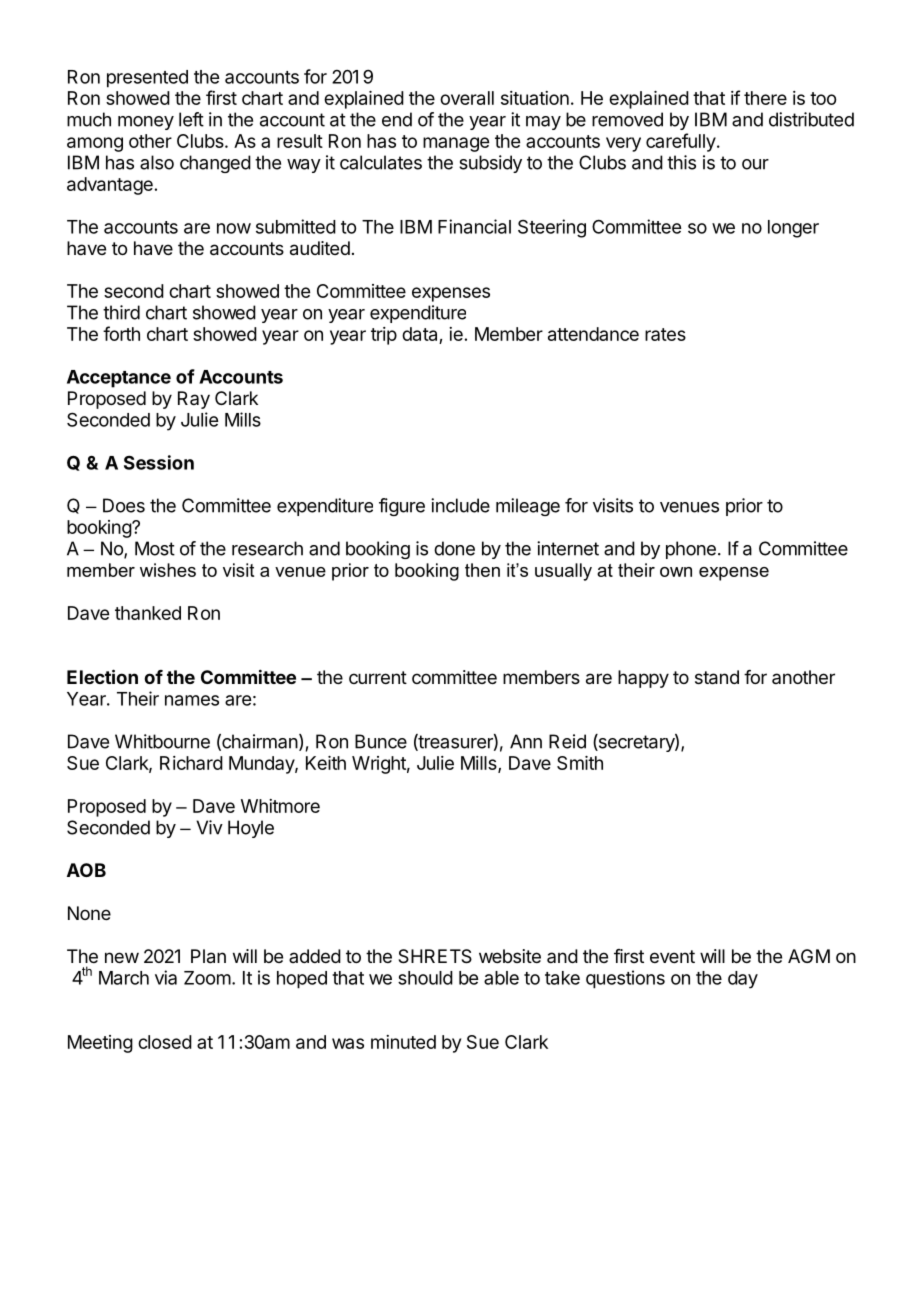 The height and width of the screenshot is (1309, 924). I want to click on include, so click(460, 505).
